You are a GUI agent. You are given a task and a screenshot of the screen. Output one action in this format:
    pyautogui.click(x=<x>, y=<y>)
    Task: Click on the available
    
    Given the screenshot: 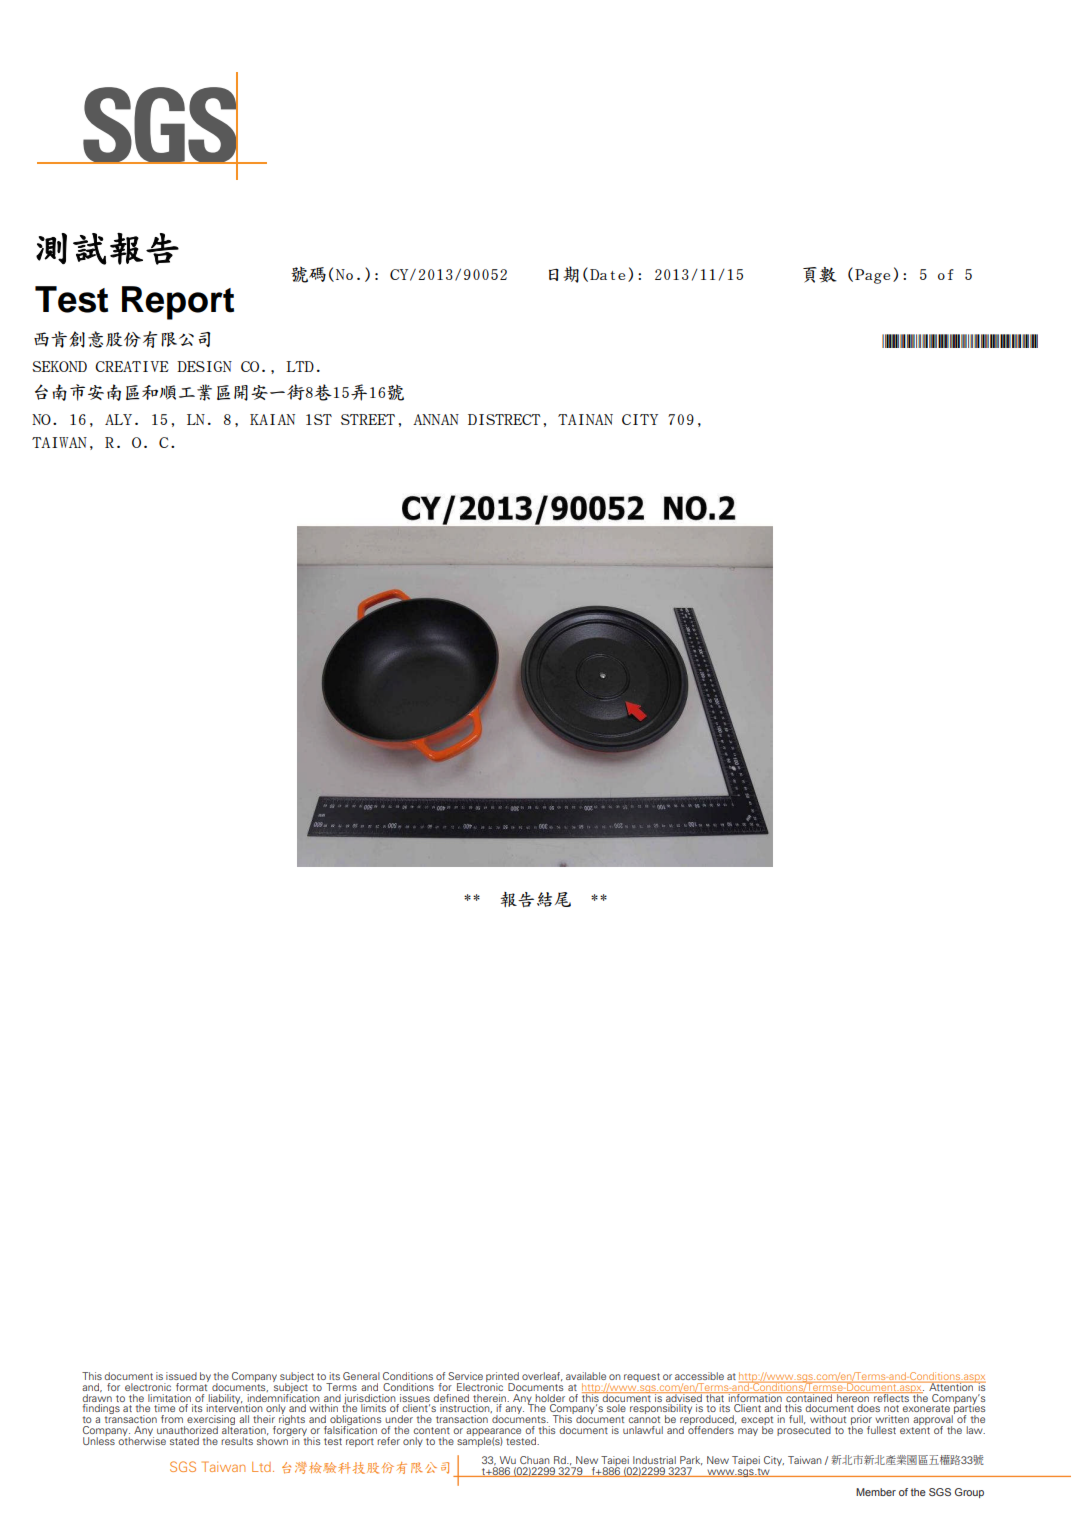 What is the action you would take?
    pyautogui.click(x=586, y=1376)
